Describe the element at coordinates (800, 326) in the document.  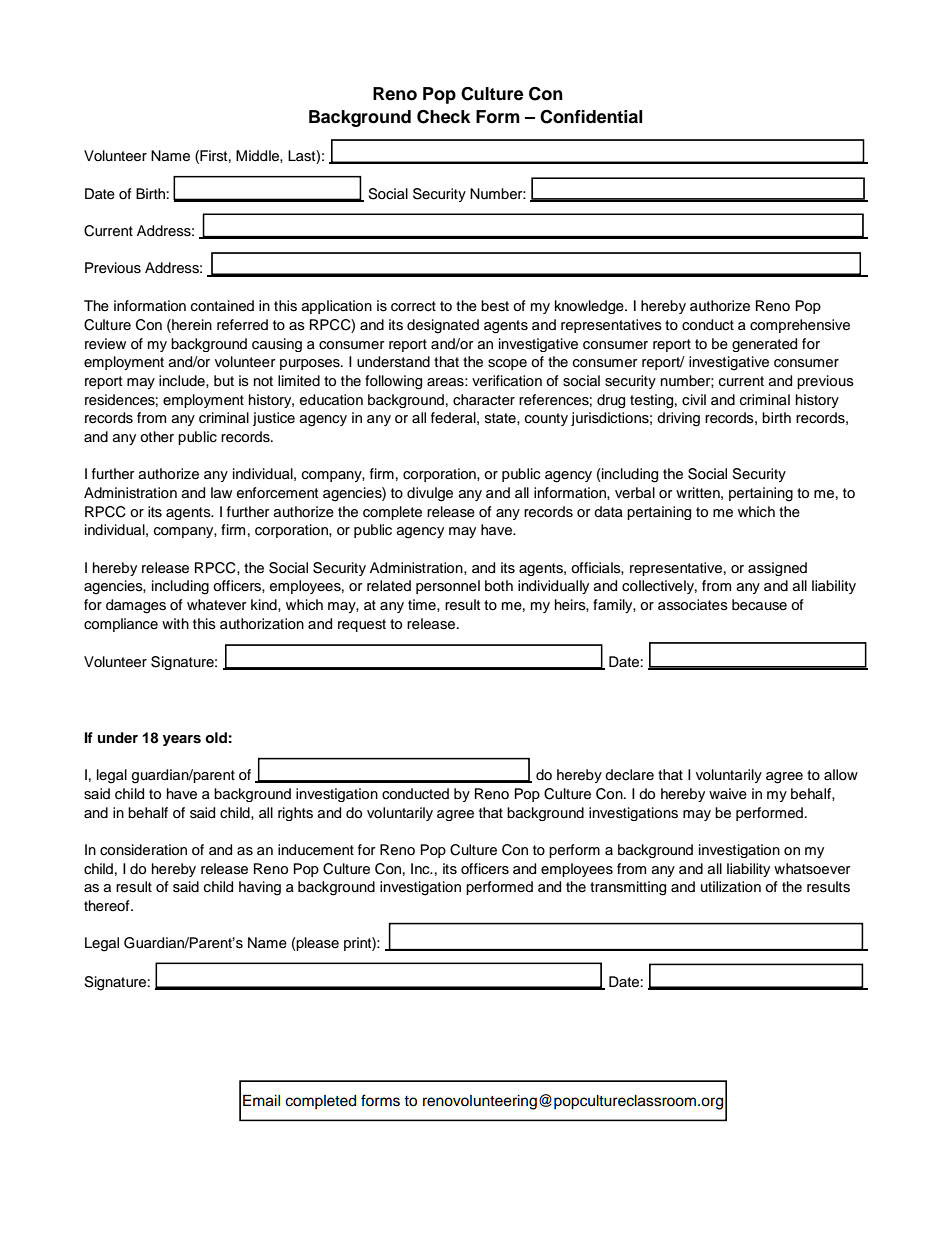
I see `comprehensive` at that location.
